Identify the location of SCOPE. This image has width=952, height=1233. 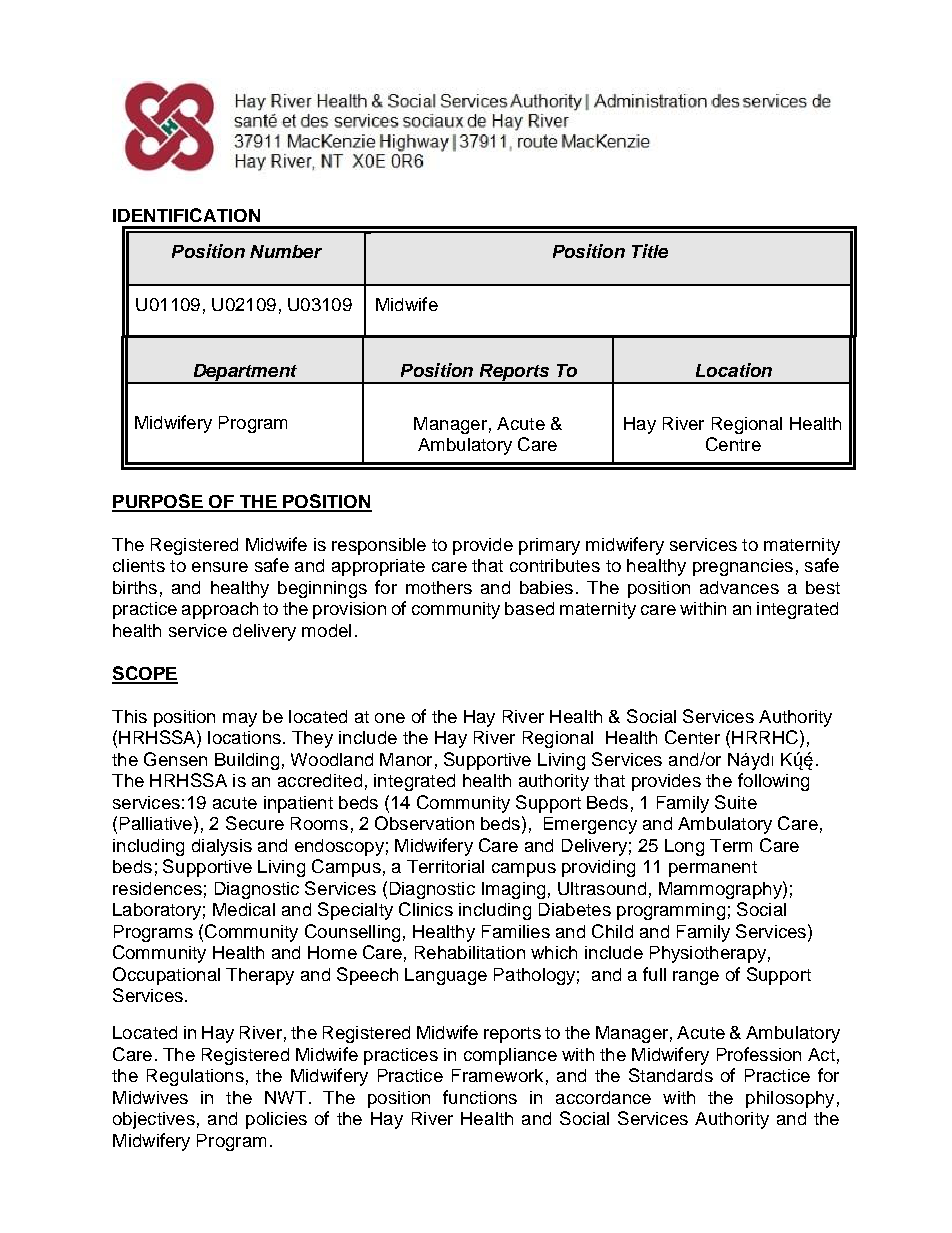
(145, 674).
